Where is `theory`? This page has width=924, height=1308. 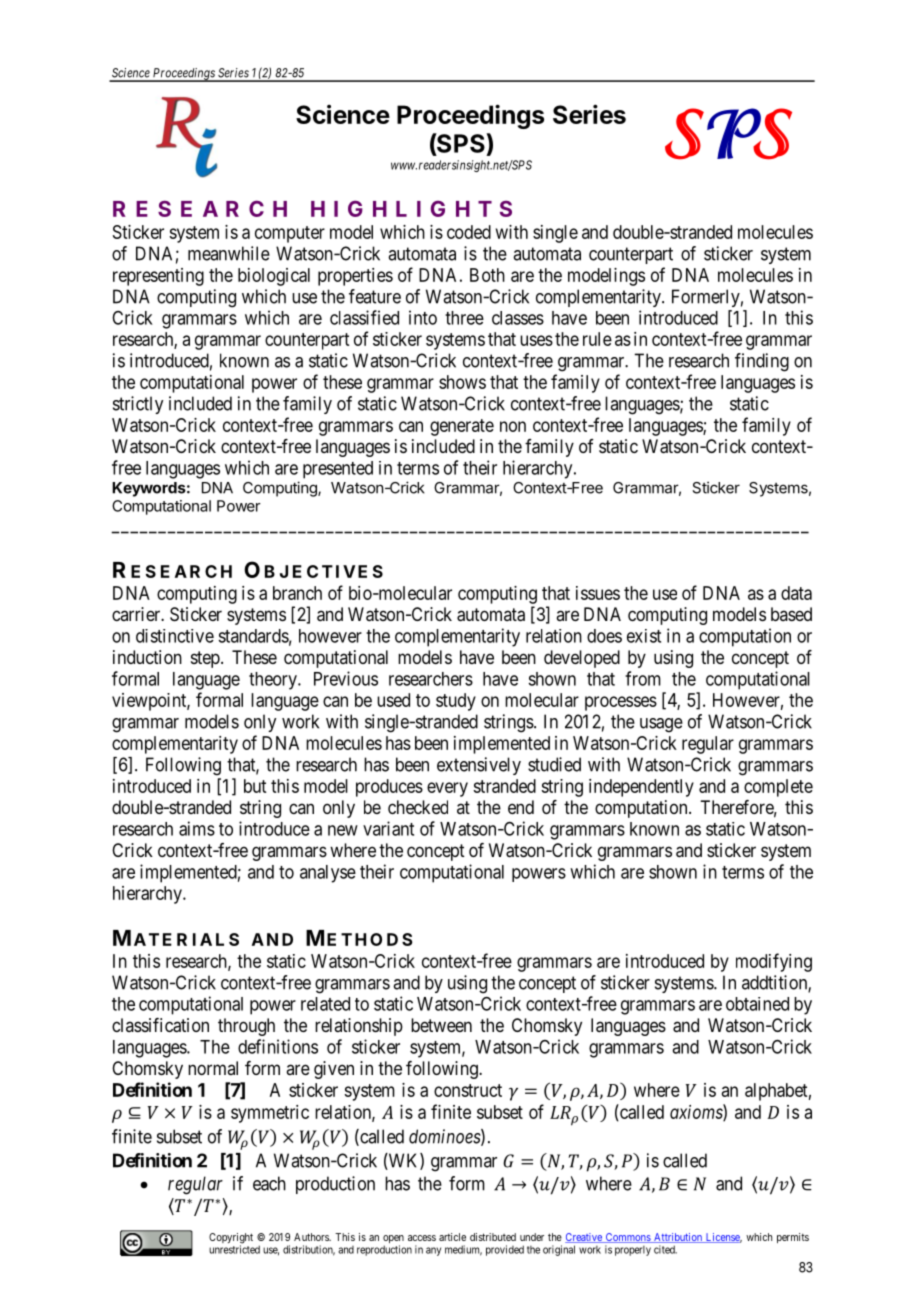
theory is located at coordinates (274, 681).
